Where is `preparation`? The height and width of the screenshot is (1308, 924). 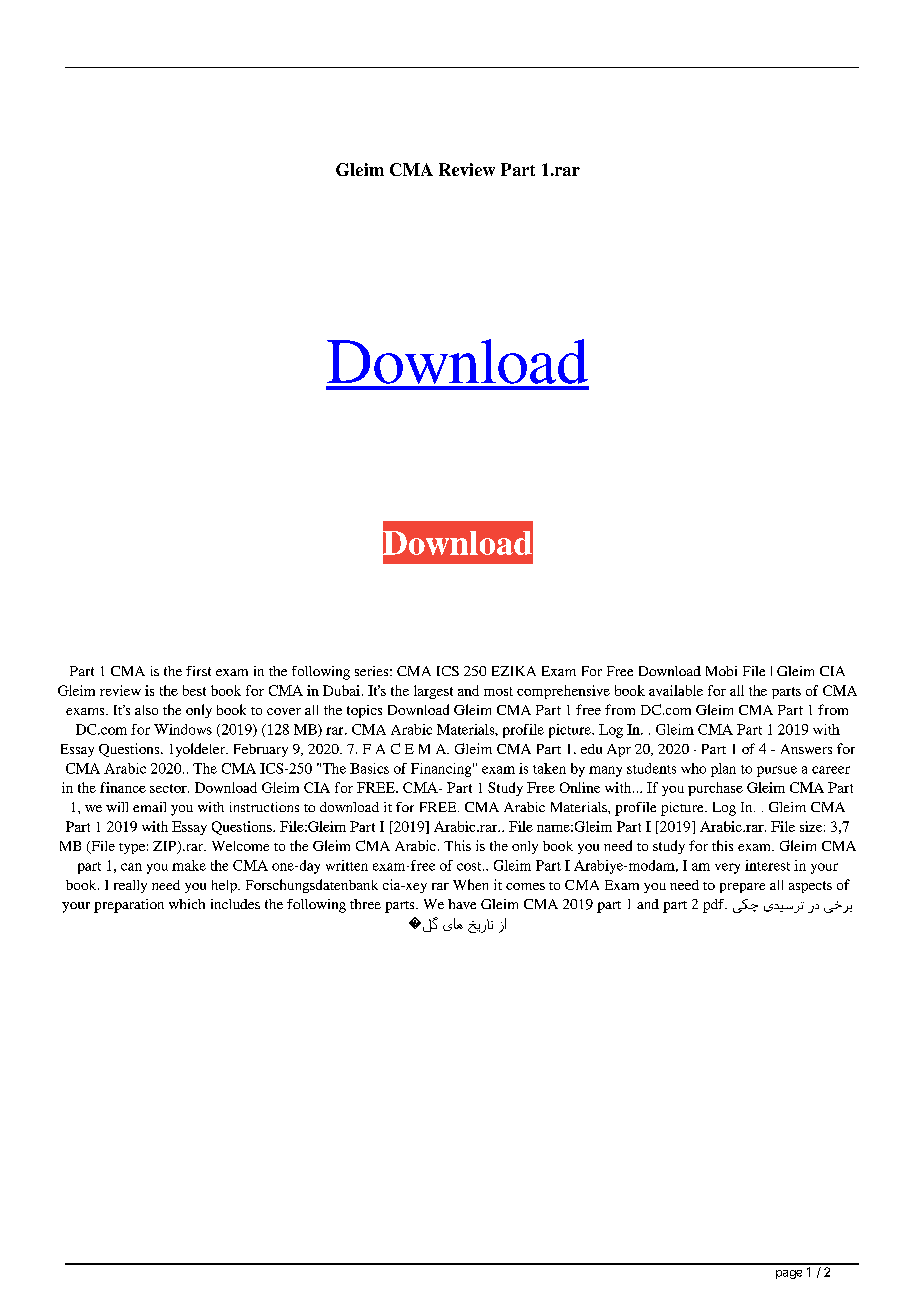
preparation is located at coordinates (129, 906).
